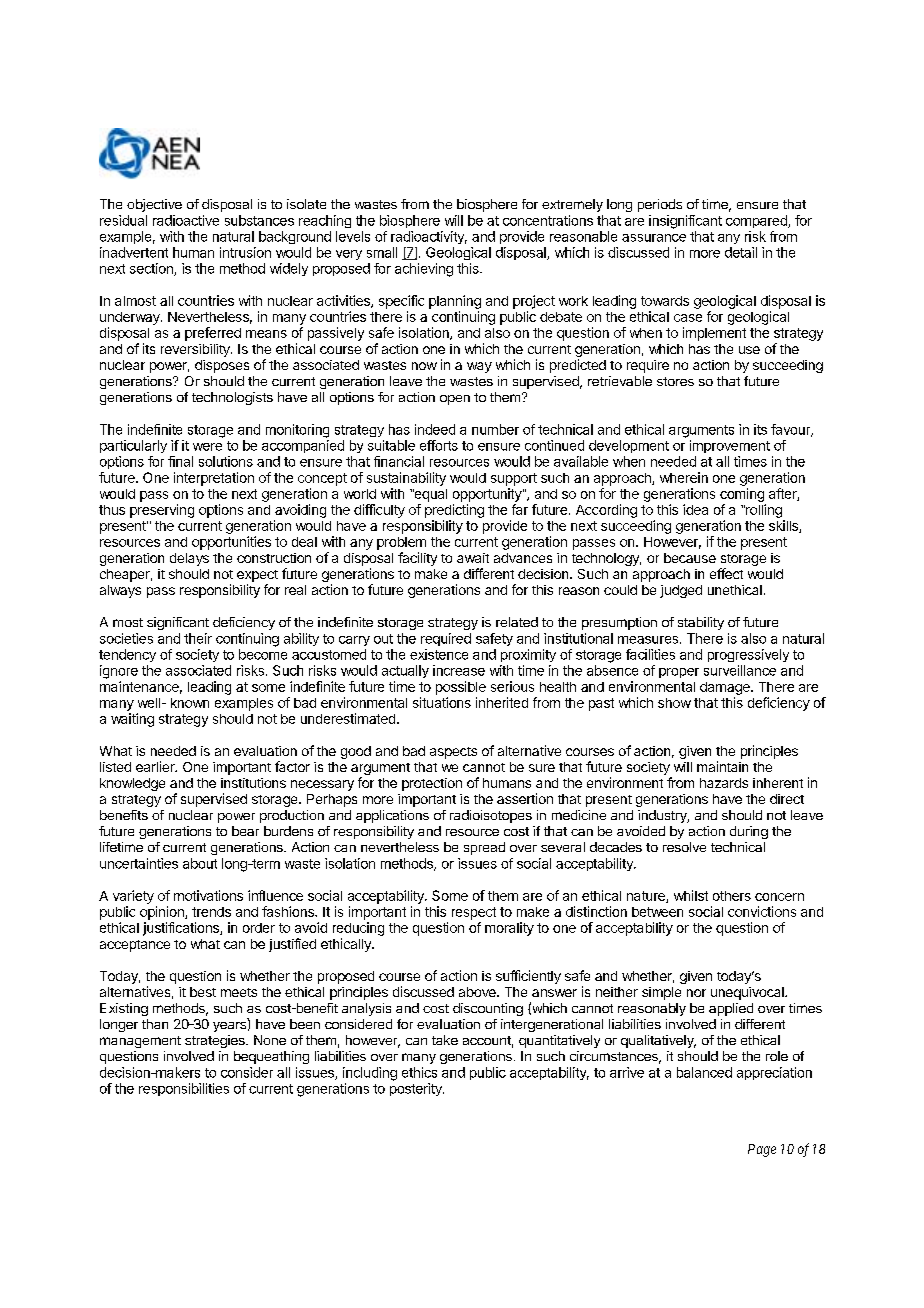 The image size is (924, 1308). I want to click on responsibilities, so click(184, 1089).
